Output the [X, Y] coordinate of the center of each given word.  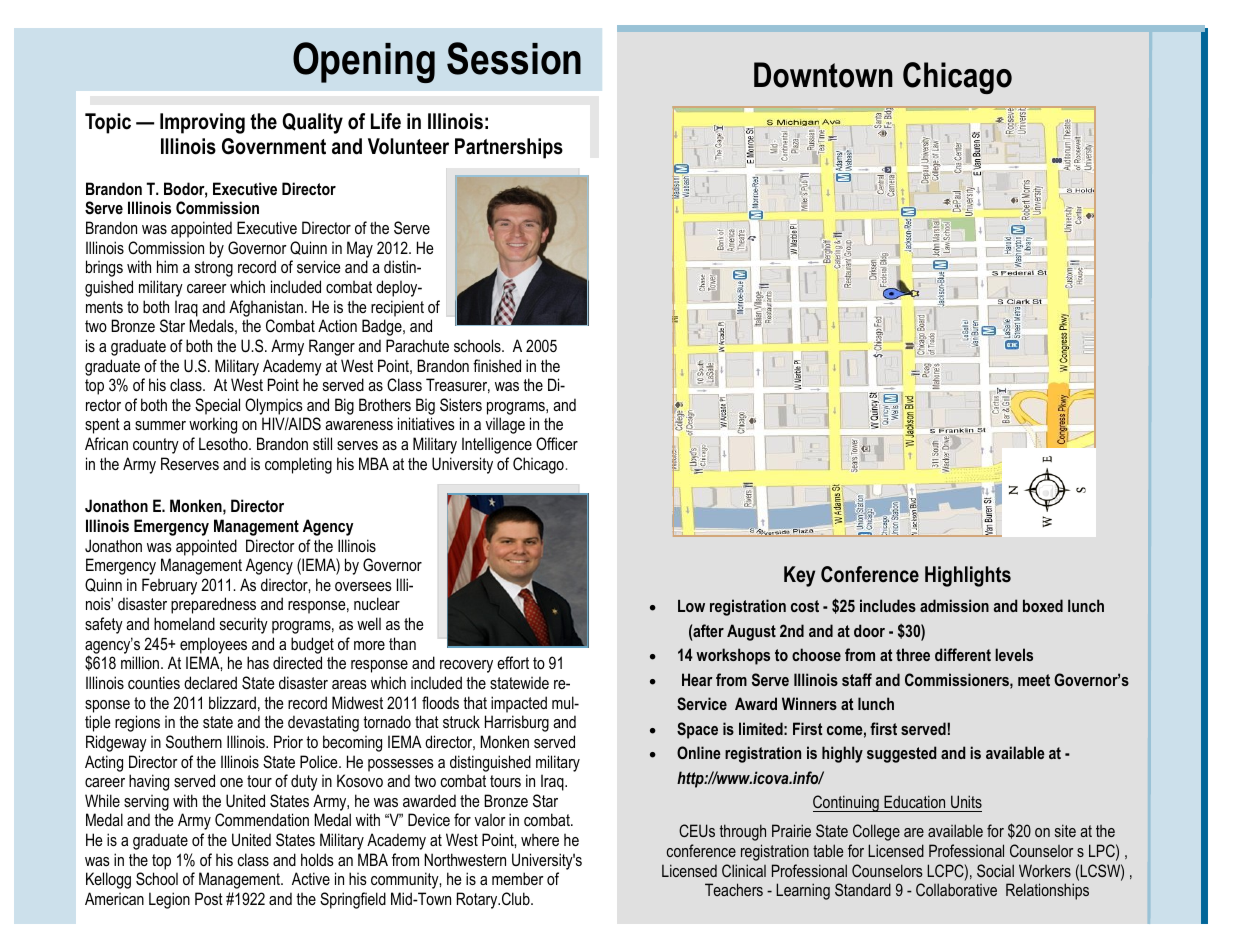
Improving [202, 123]
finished [497, 365]
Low [691, 606]
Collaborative [956, 889]
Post [209, 898]
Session [514, 58]
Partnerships [509, 148]
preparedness [213, 605]
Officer [557, 443]
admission [954, 605]
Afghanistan [266, 308]
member [518, 878]
